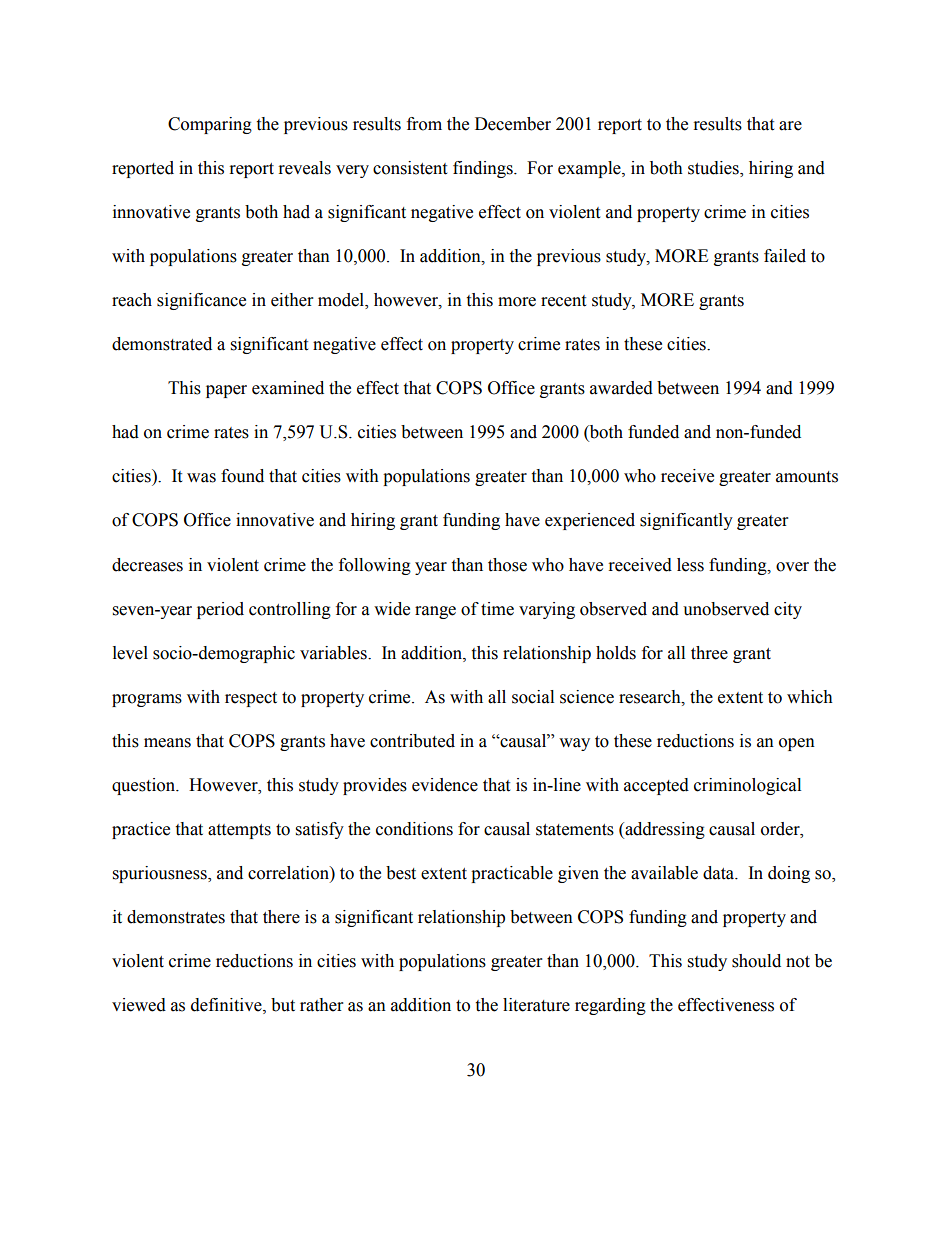  Describe the element at coordinates (714, 168) in the image. I see `studies` at that location.
